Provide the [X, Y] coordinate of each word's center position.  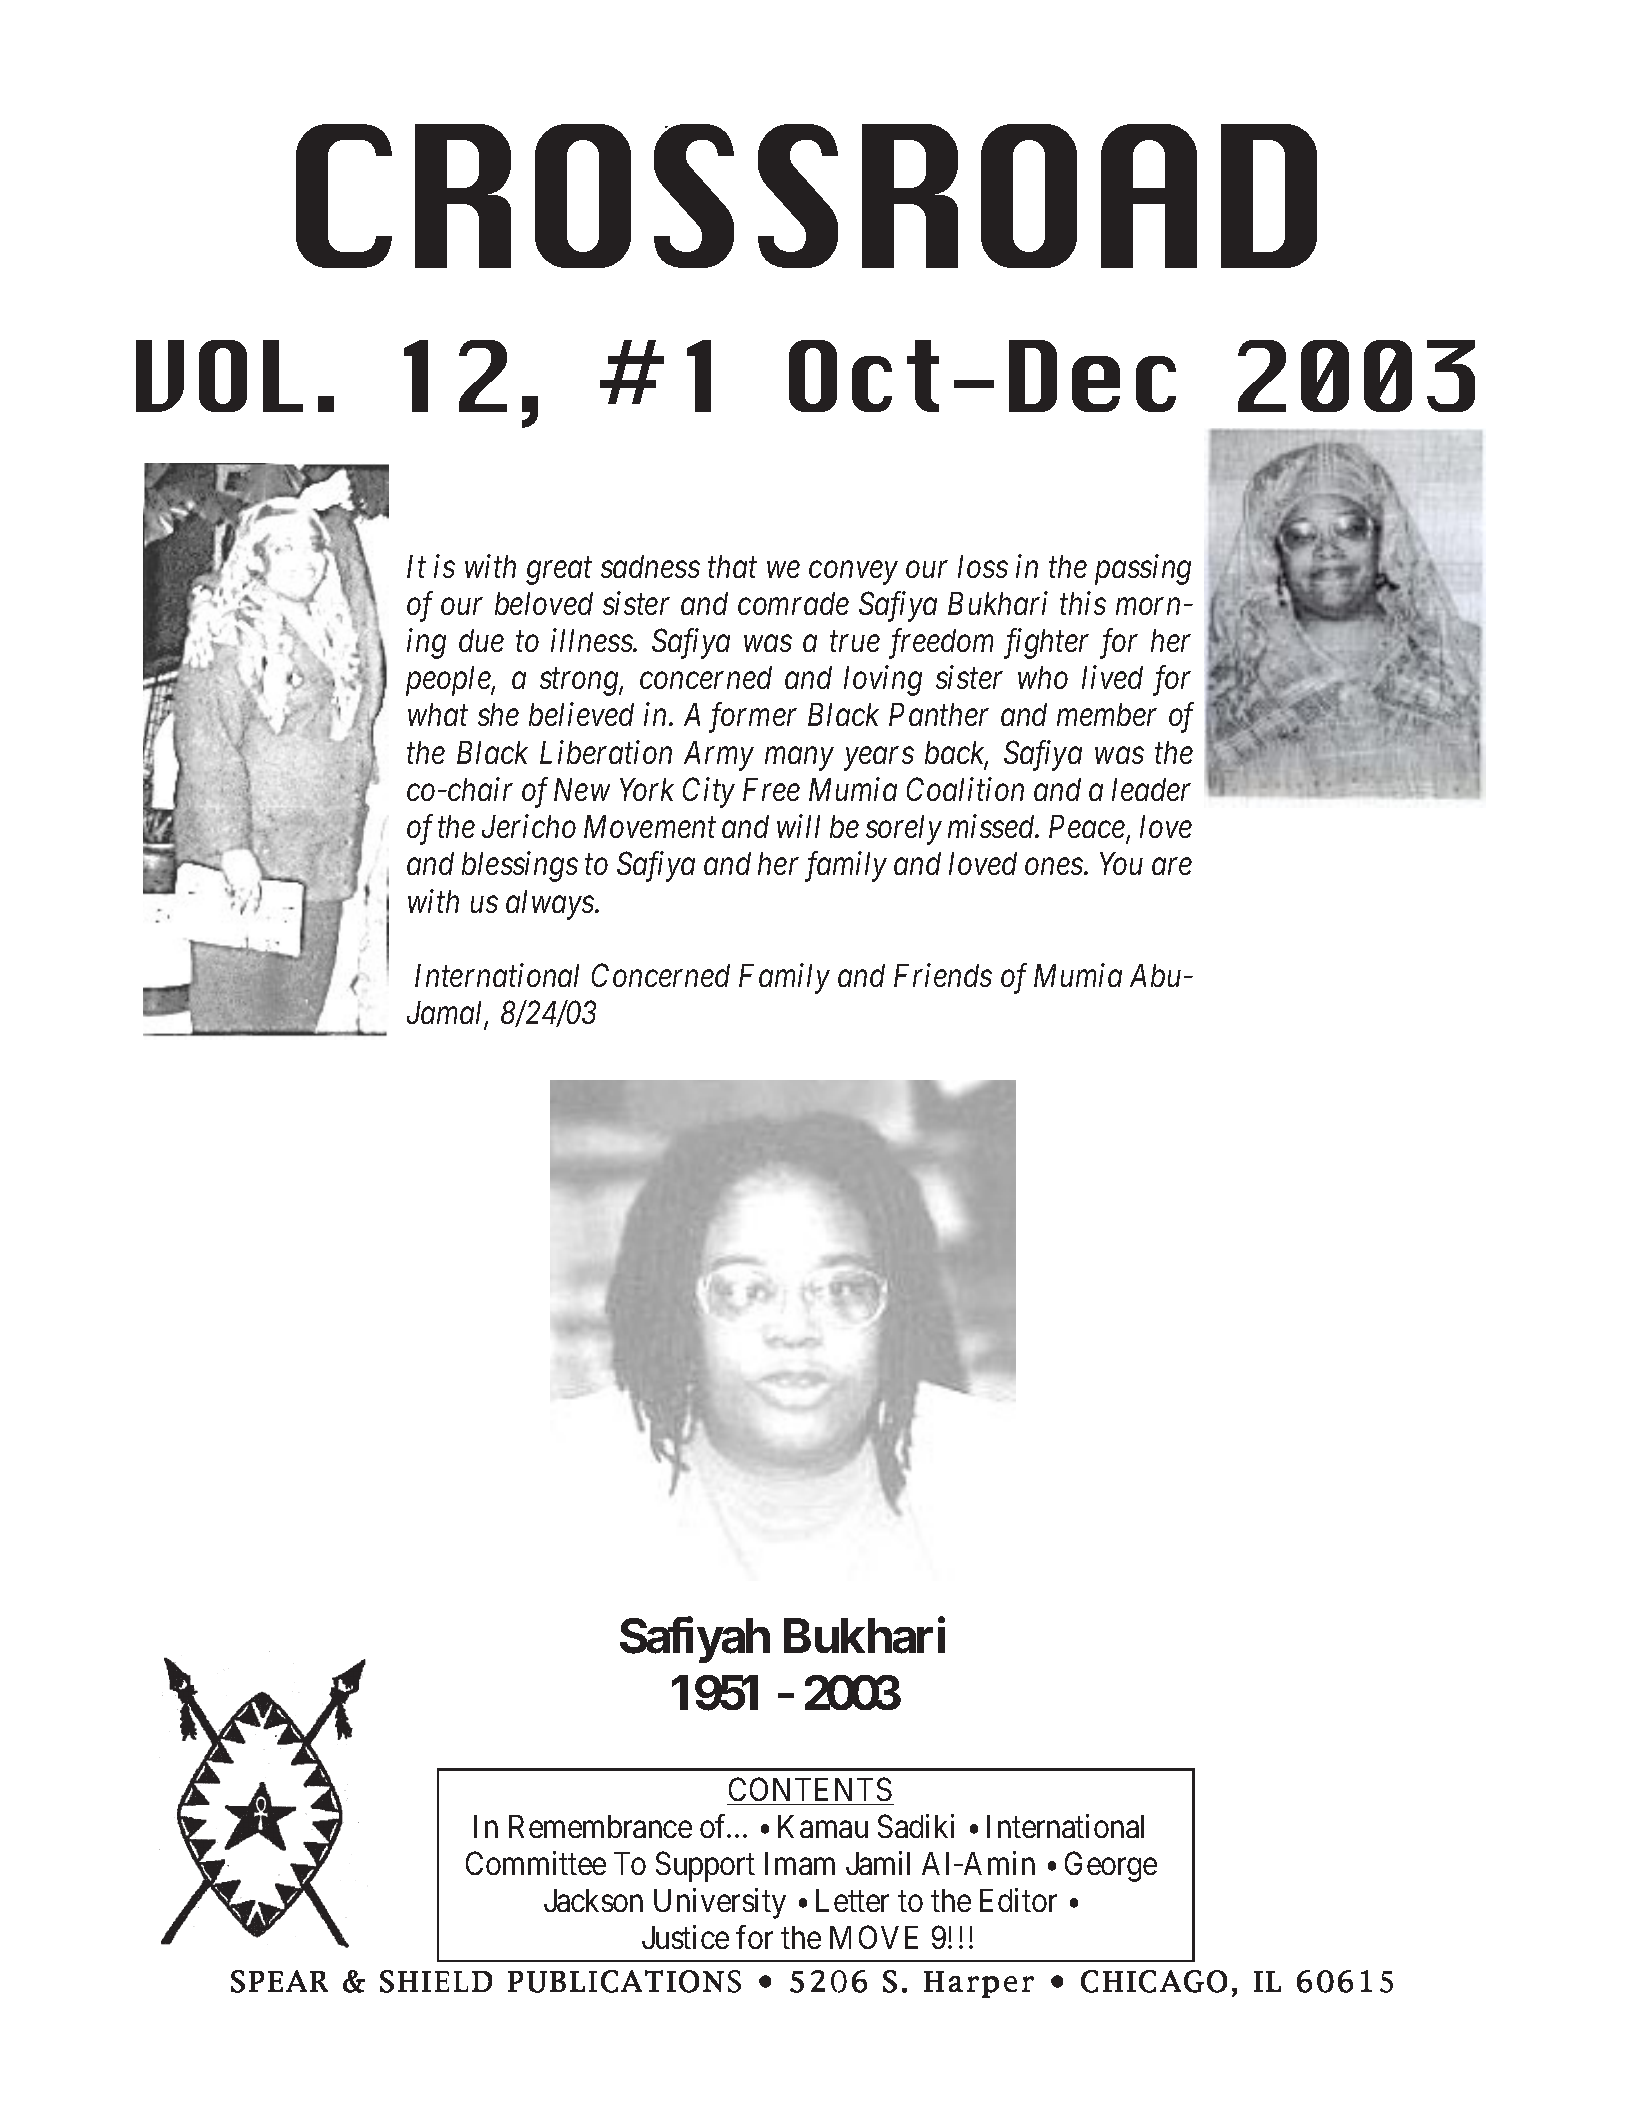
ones [1055, 867]
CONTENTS [810, 1789]
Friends [943, 975]
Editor [1018, 1900]
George [1111, 1867]
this [1083, 603]
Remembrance [600, 1826]
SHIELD [436, 1981]
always [551, 905]
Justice [685, 1937]
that [732, 566]
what [438, 714]
